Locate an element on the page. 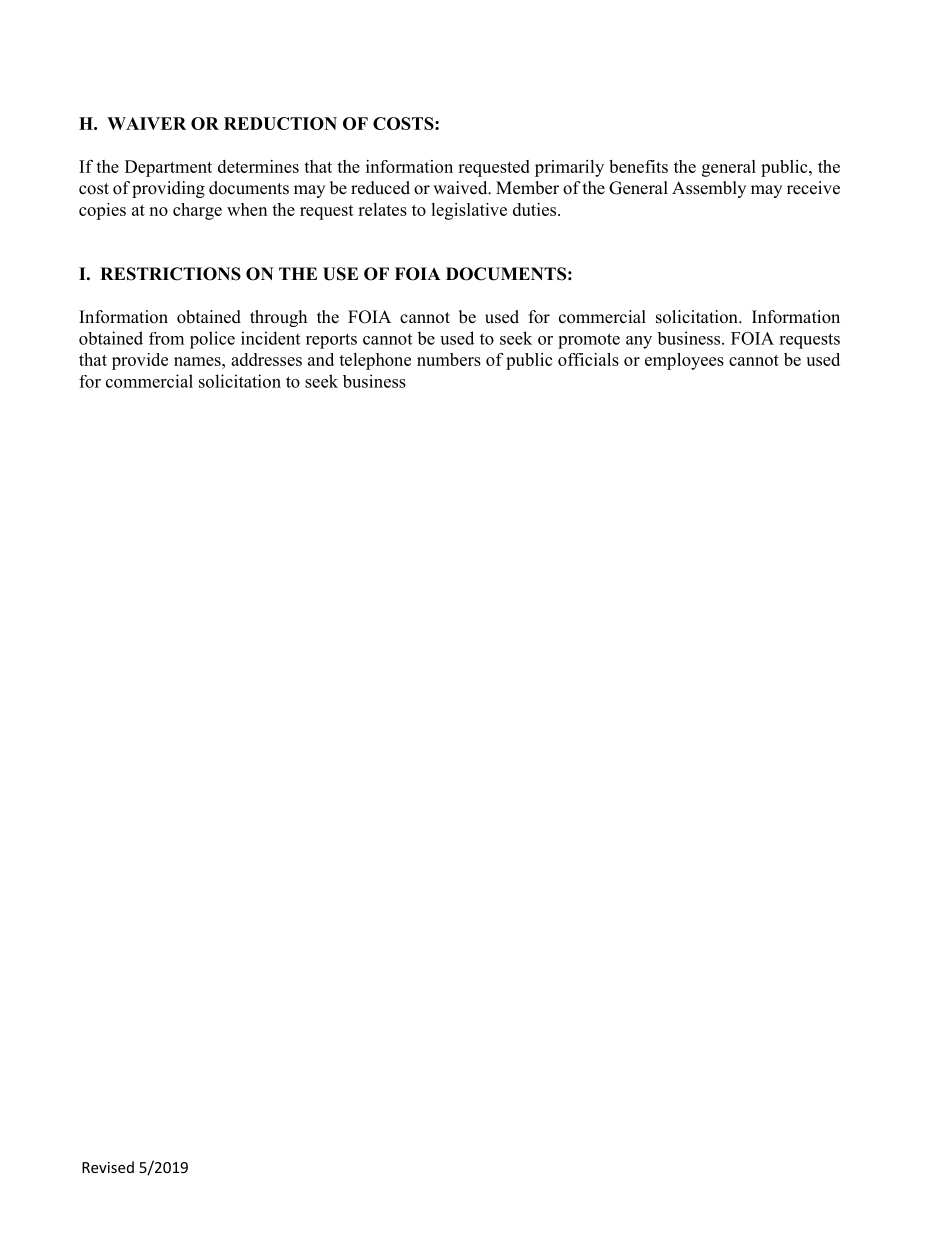 This image has width=952, height=1233. officials is located at coordinates (588, 359).
